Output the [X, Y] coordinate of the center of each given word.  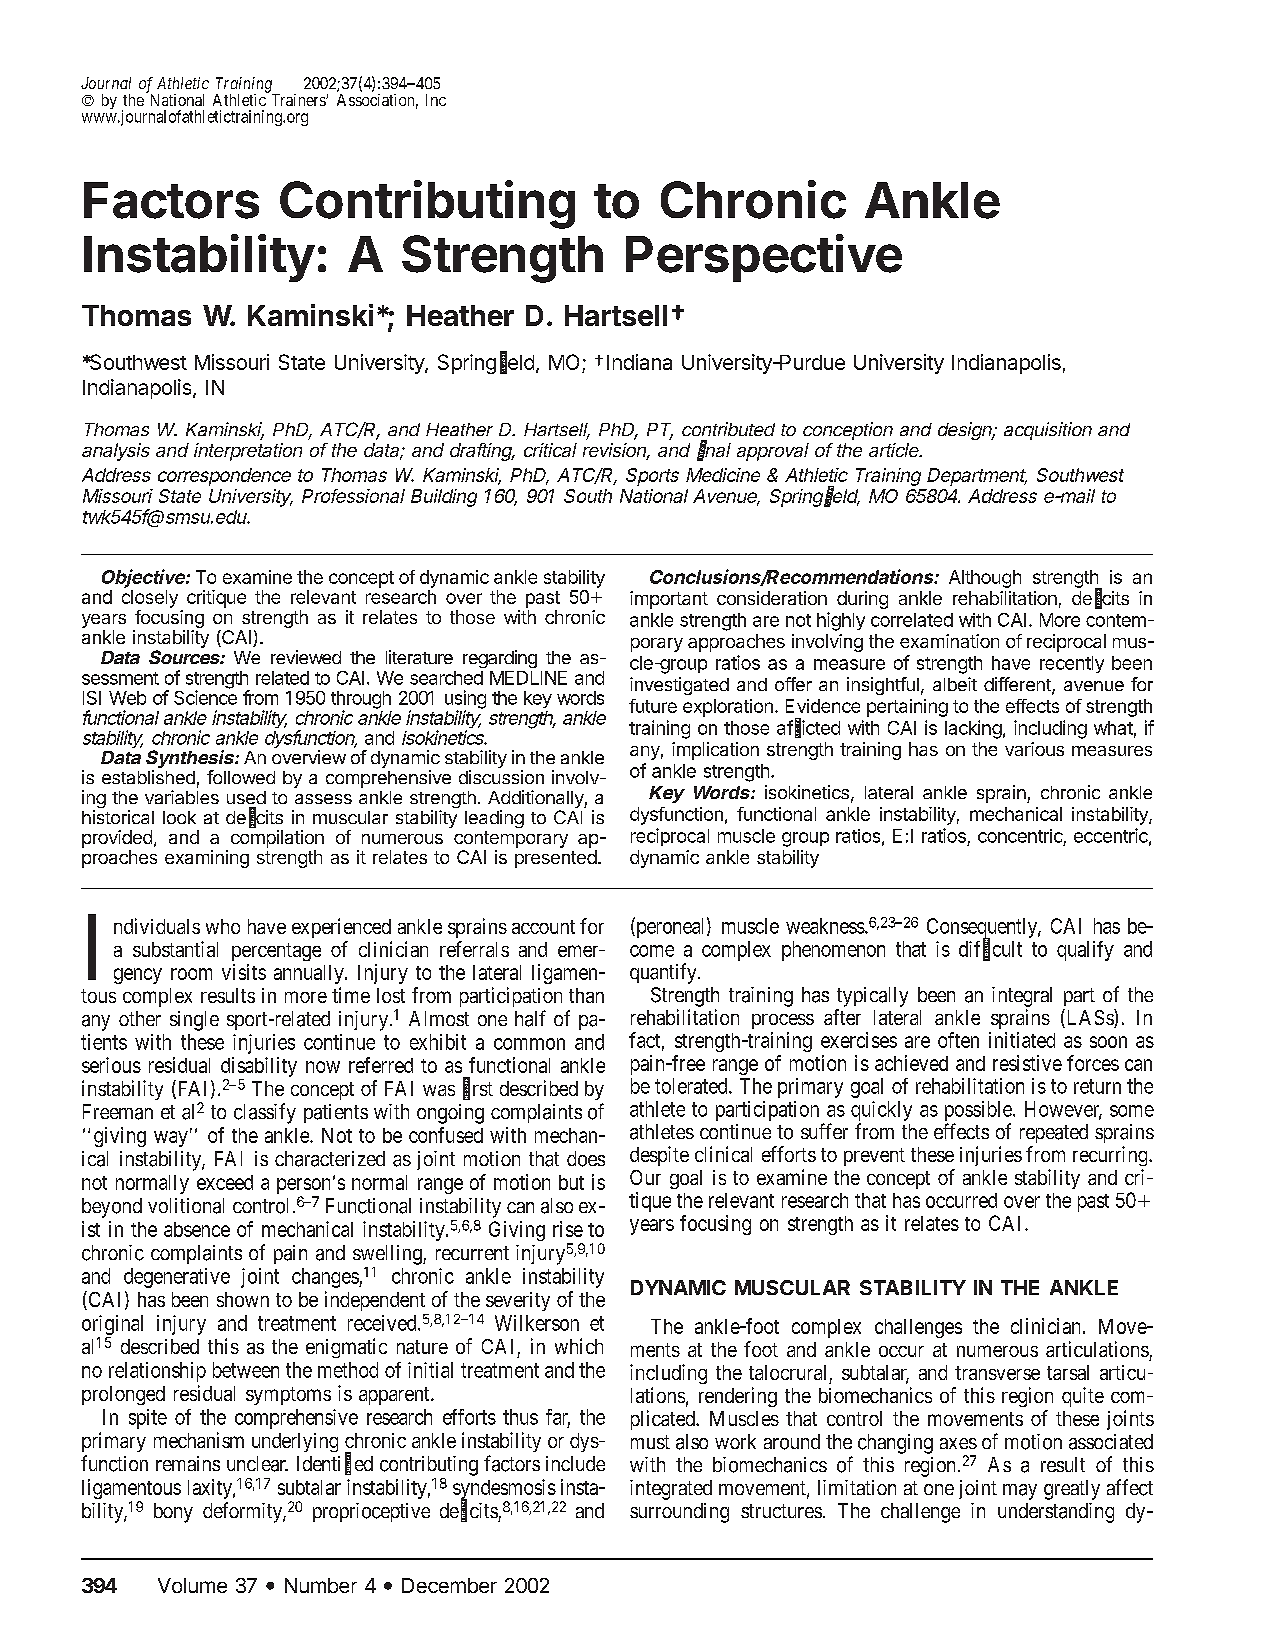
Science [205, 696]
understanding [1056, 1513]
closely [150, 599]
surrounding [679, 1513]
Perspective [764, 258]
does [586, 1159]
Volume [192, 1585]
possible [979, 1111]
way [171, 1139]
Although [985, 579]
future [653, 706]
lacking [973, 729]
